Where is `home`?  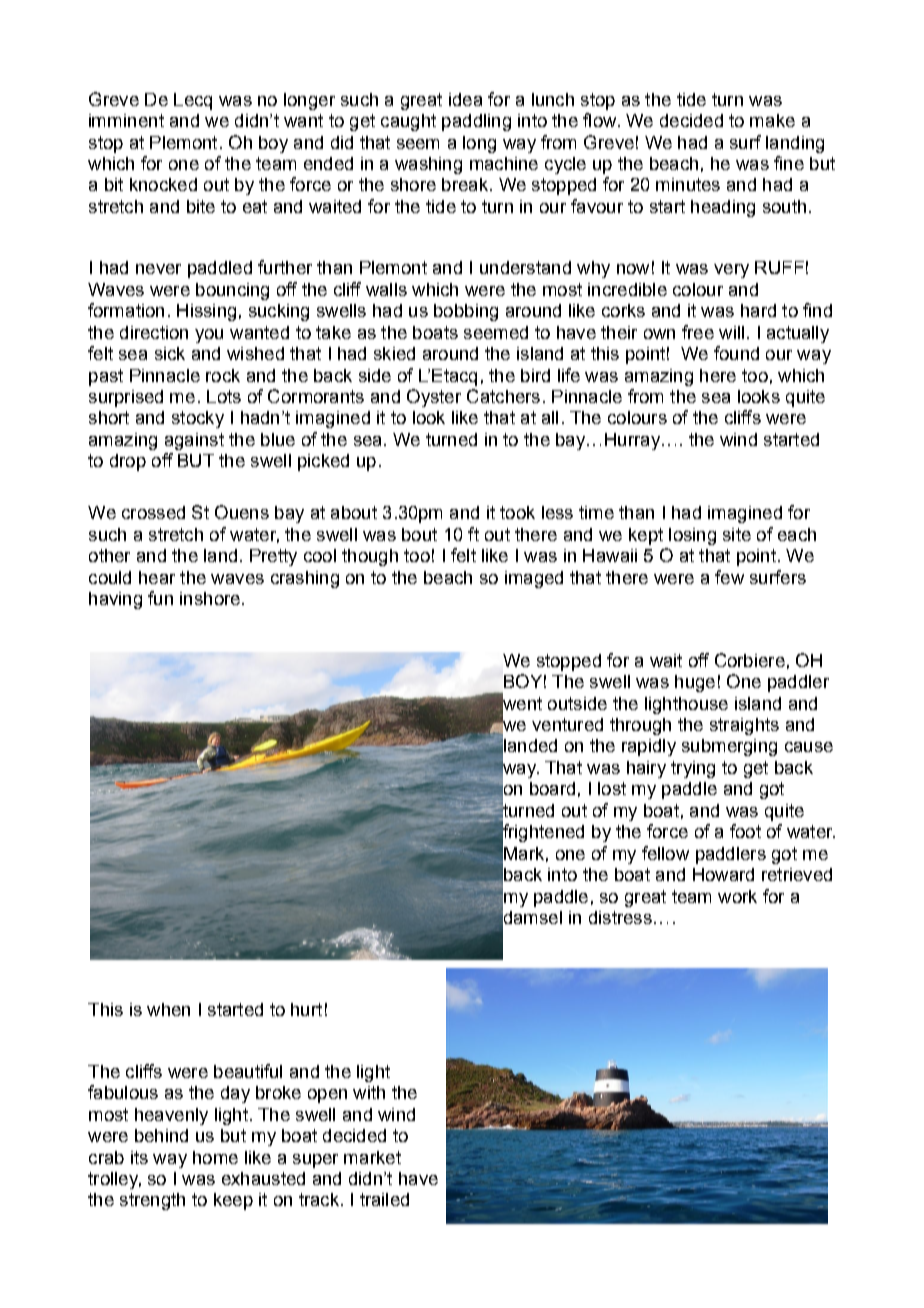 home is located at coordinates (215, 1157).
